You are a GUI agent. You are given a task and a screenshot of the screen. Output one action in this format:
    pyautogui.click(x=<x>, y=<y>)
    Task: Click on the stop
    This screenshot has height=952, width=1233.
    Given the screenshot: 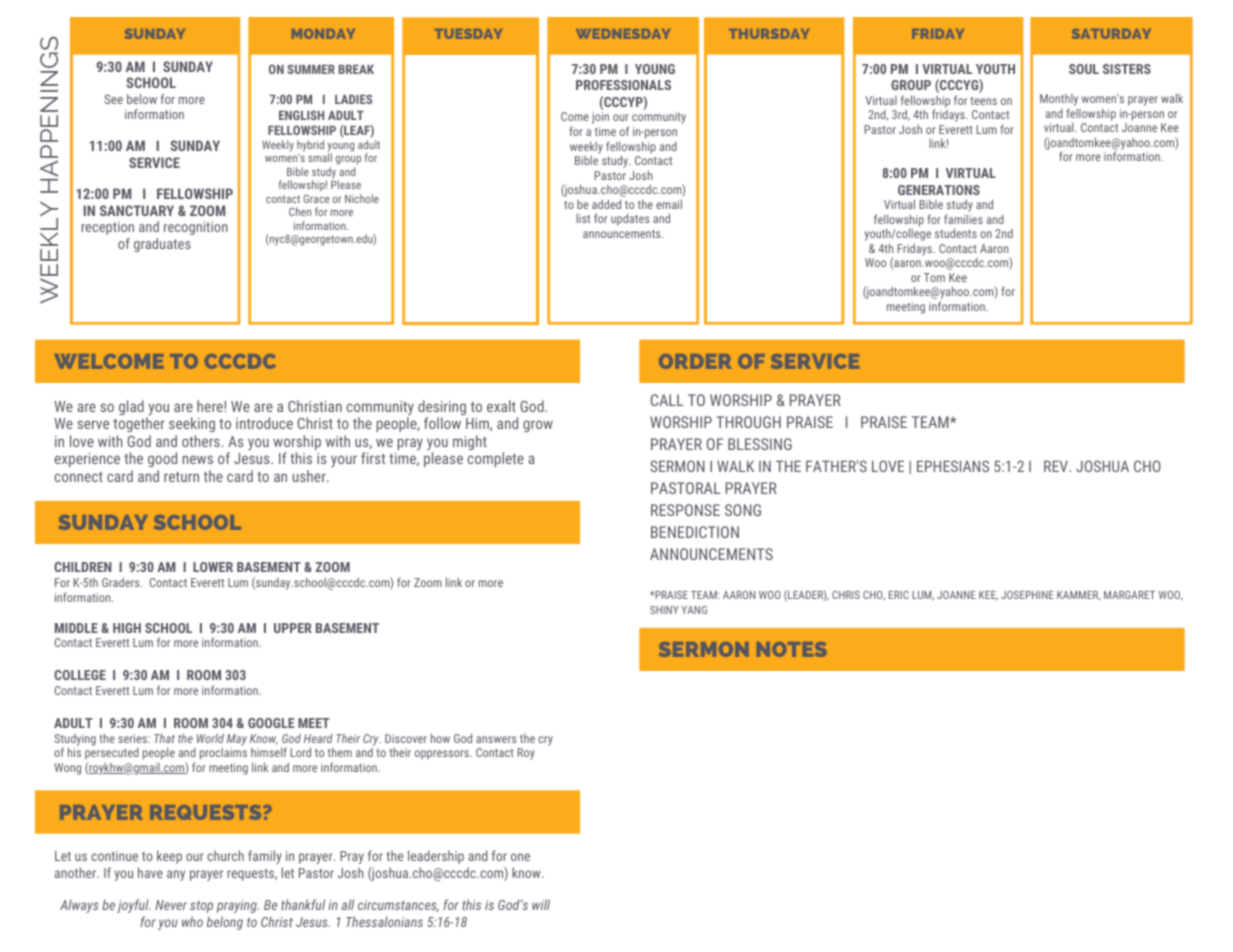 What is the action you would take?
    pyautogui.click(x=201, y=907)
